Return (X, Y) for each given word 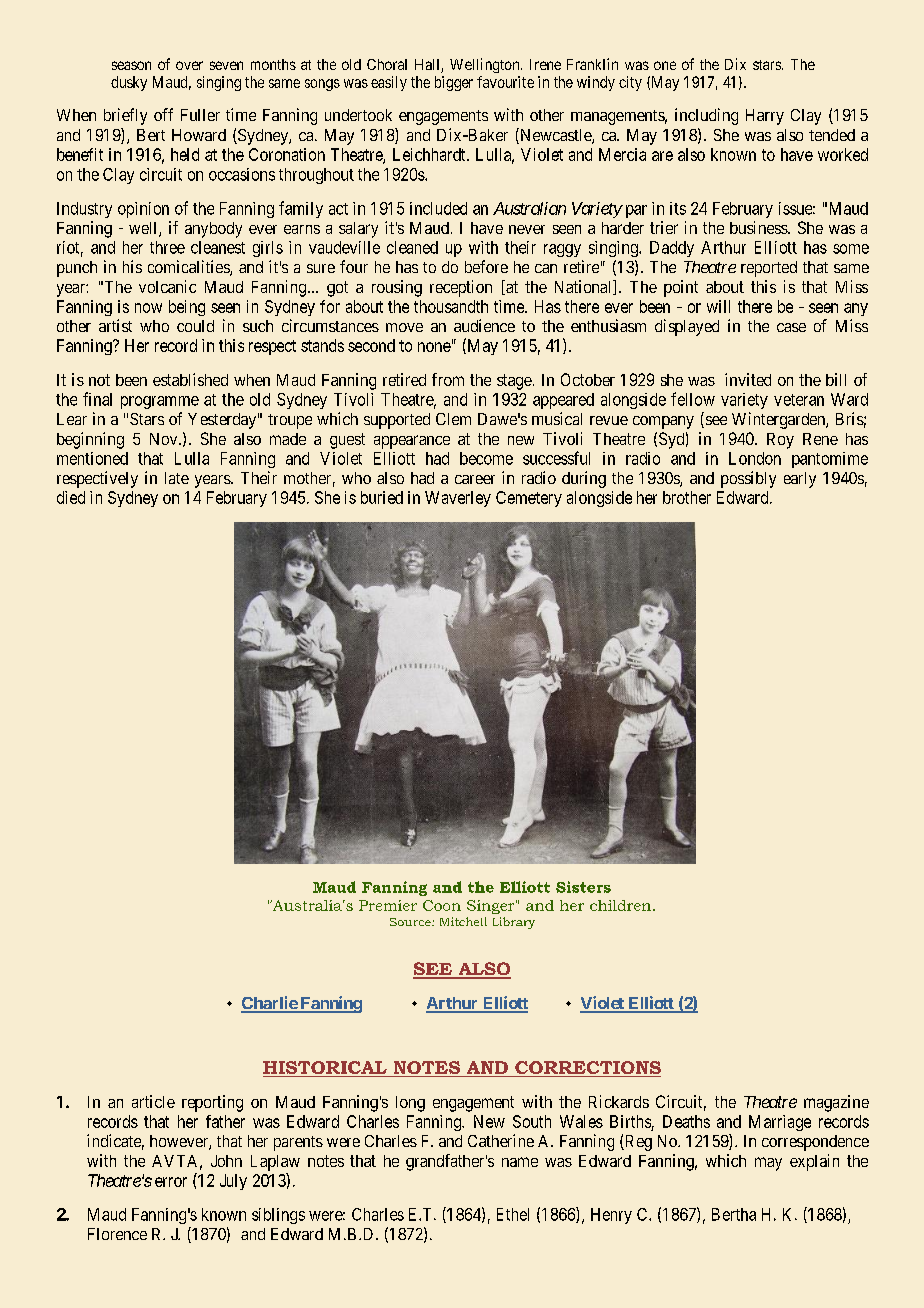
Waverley (458, 499)
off (163, 114)
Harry (765, 117)
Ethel (513, 1214)
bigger (454, 83)
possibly (748, 479)
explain (814, 1162)
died (71, 497)
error (171, 1182)
